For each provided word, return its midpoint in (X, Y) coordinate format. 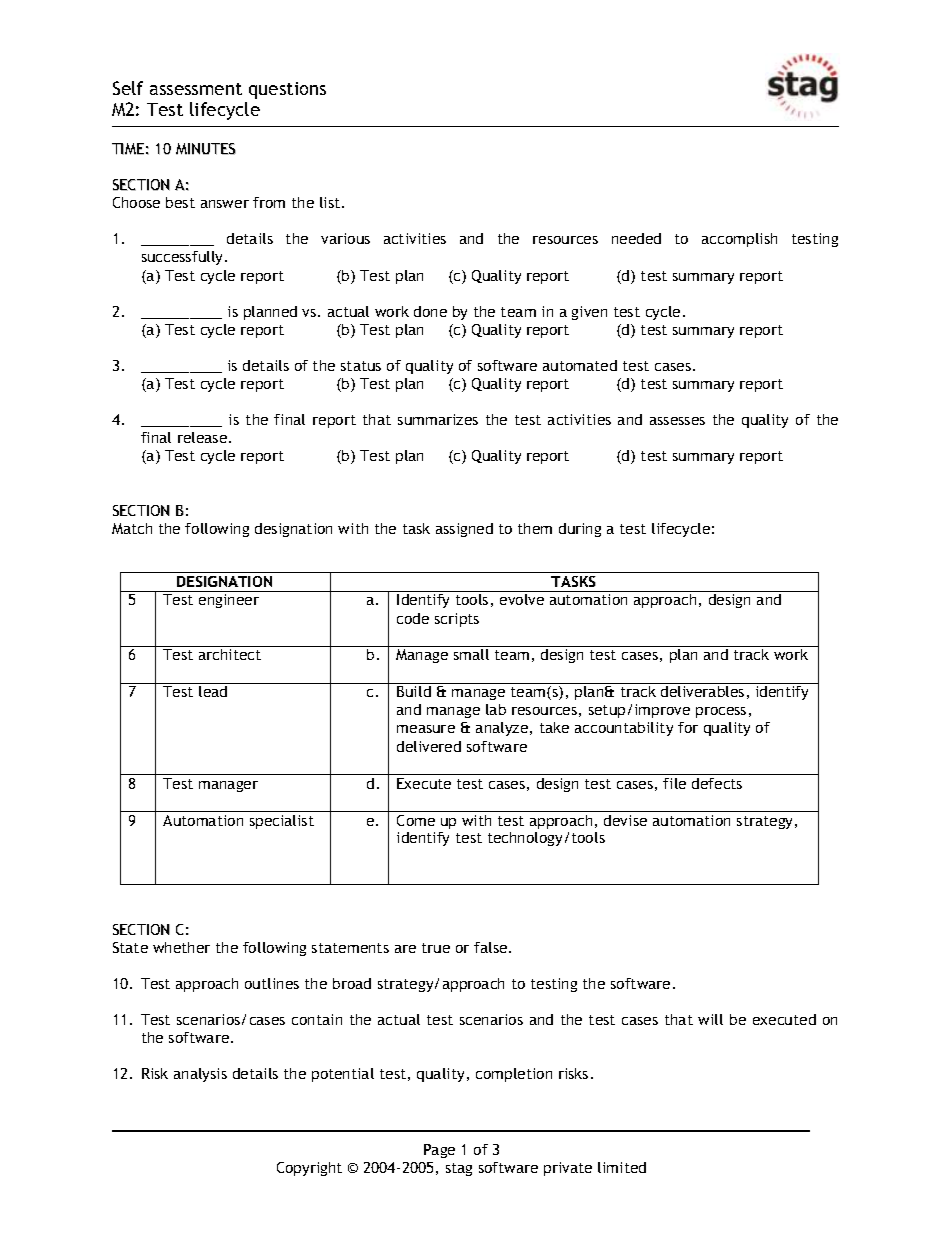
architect (230, 654)
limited (622, 1167)
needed (636, 238)
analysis (200, 1075)
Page (439, 1151)
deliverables (702, 691)
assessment (196, 89)
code (413, 618)
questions (287, 90)
